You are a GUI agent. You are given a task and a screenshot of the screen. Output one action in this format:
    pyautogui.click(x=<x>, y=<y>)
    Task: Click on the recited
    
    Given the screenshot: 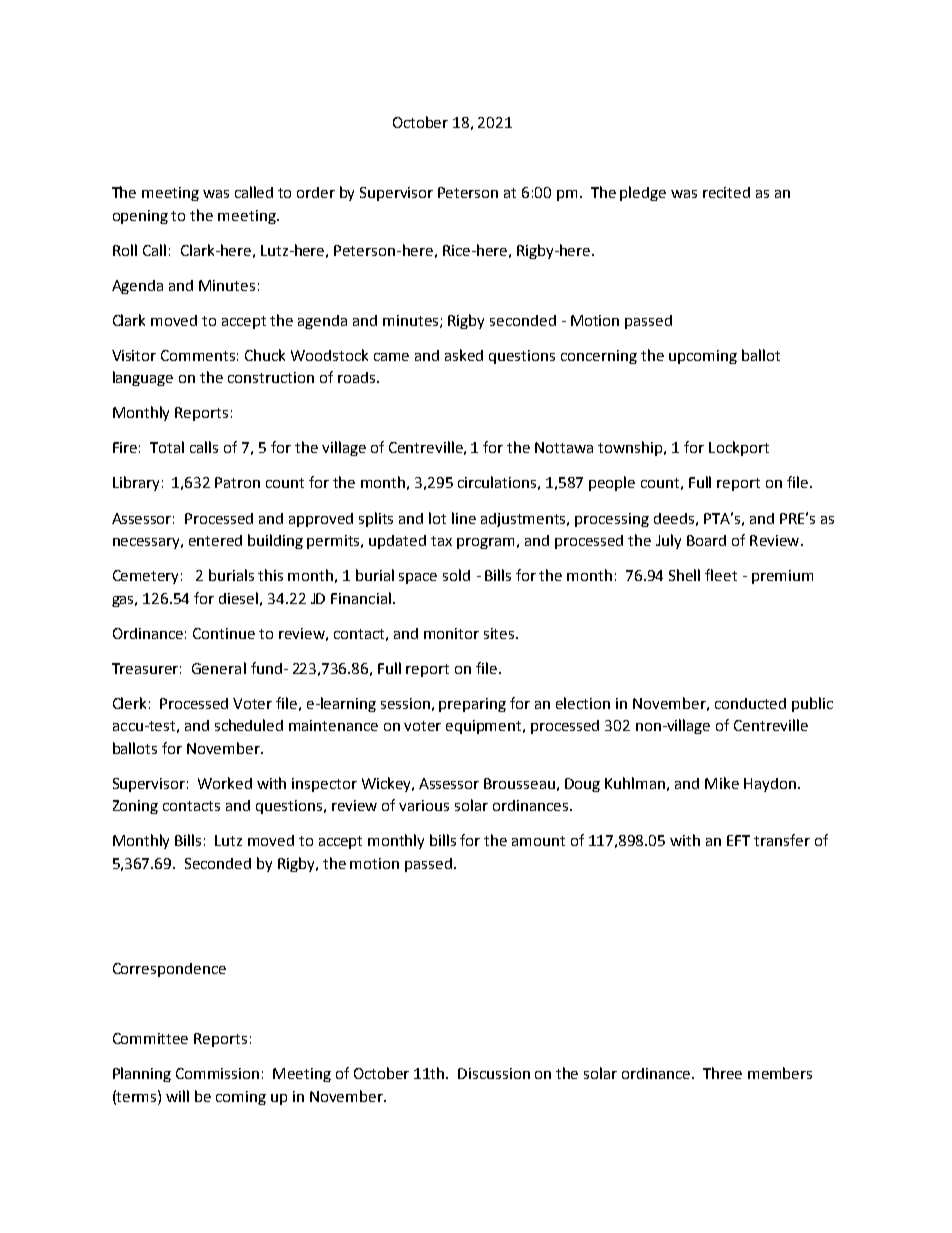 What is the action you would take?
    pyautogui.click(x=726, y=192)
